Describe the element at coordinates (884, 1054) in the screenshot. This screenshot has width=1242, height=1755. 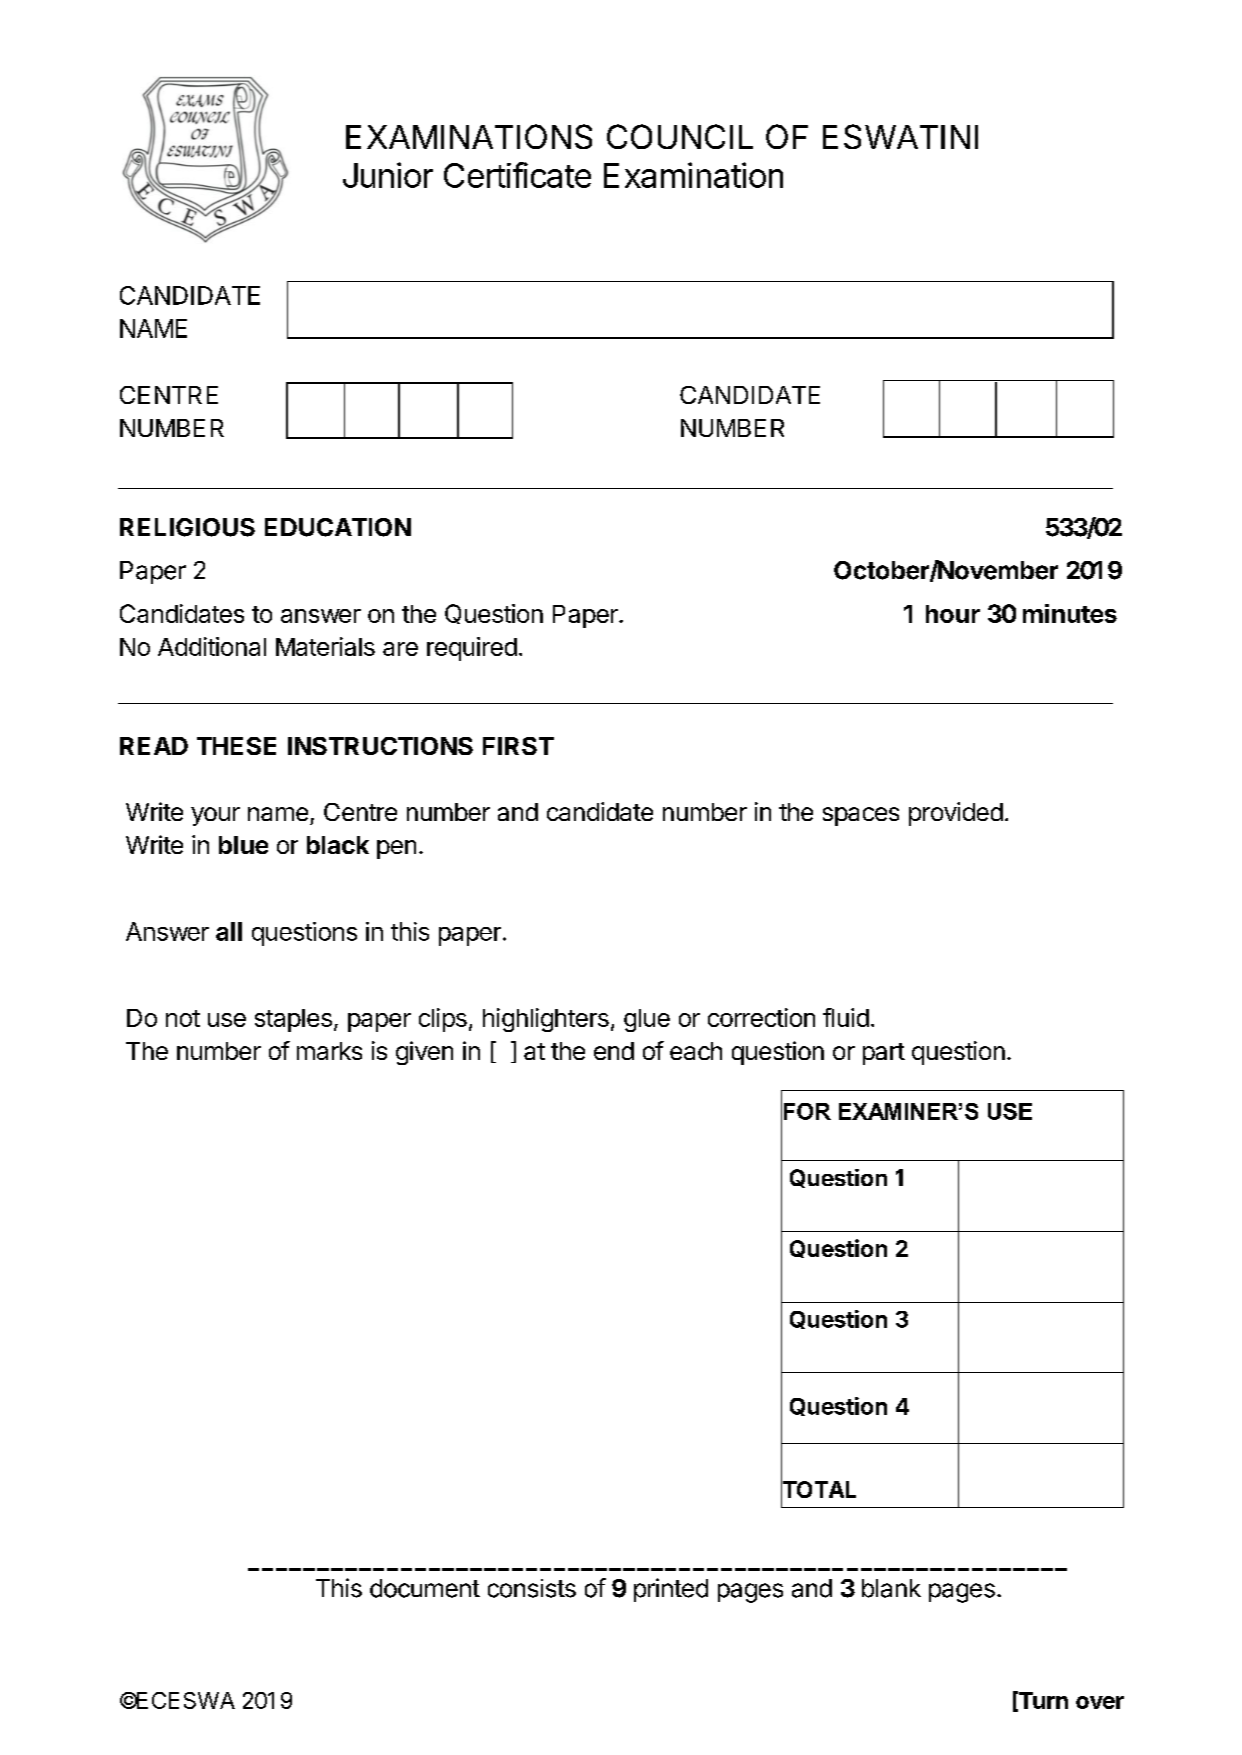
I see `part` at that location.
